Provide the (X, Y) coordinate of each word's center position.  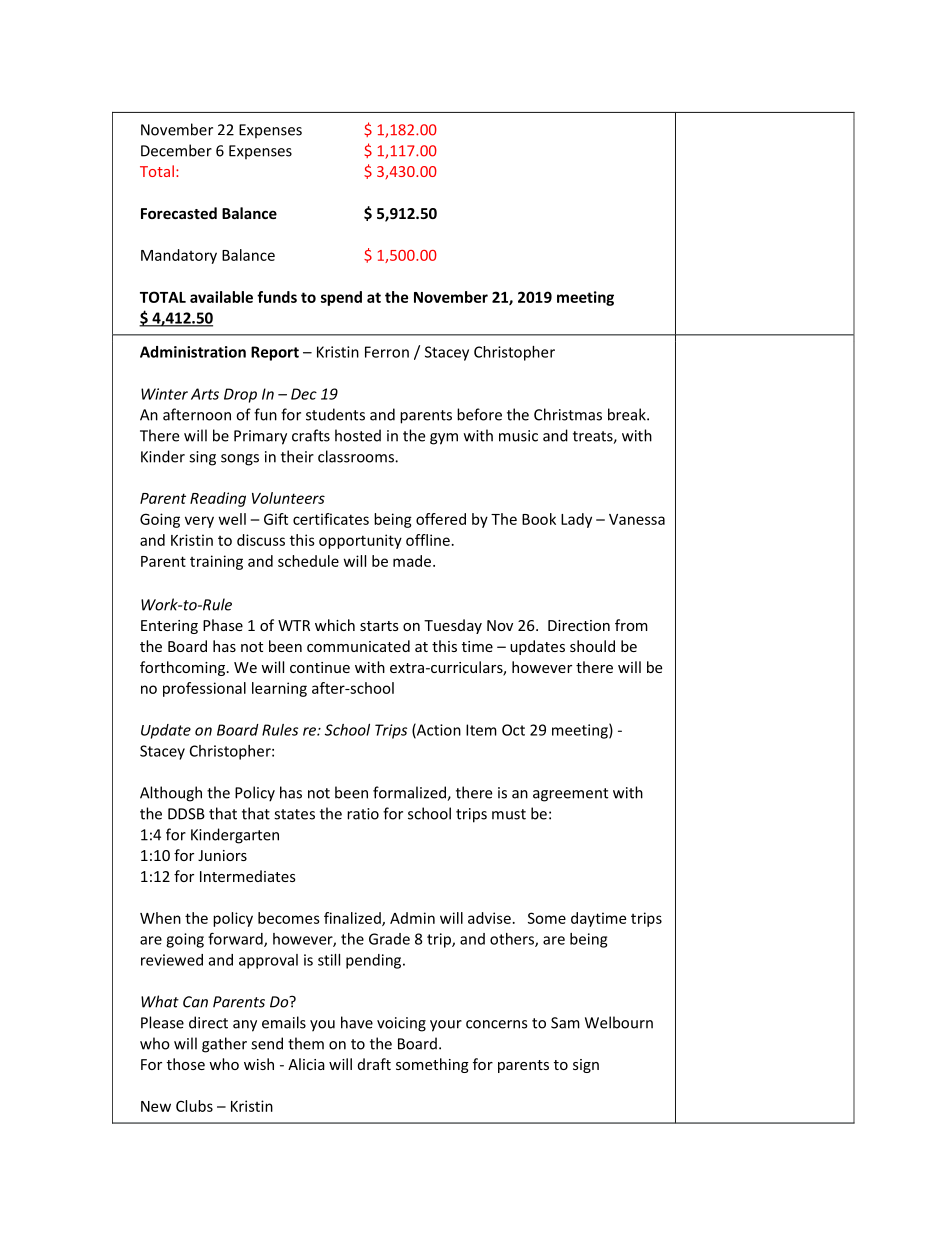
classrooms (357, 456)
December (176, 150)
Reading (218, 499)
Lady (576, 520)
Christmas (568, 414)
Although (171, 794)
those (186, 1064)
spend (341, 298)
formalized (410, 793)
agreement (570, 795)
